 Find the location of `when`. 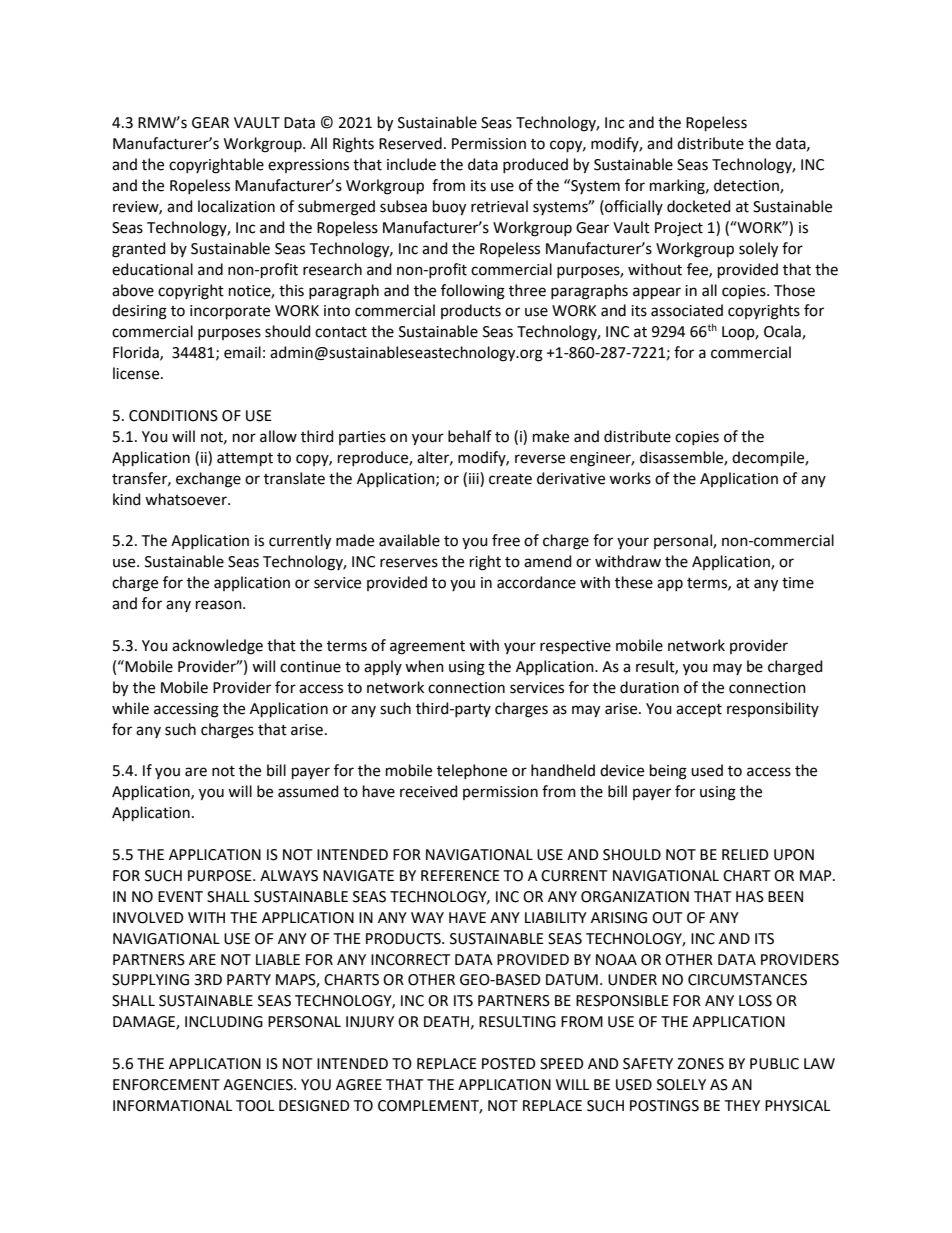

when is located at coordinates (424, 666).
